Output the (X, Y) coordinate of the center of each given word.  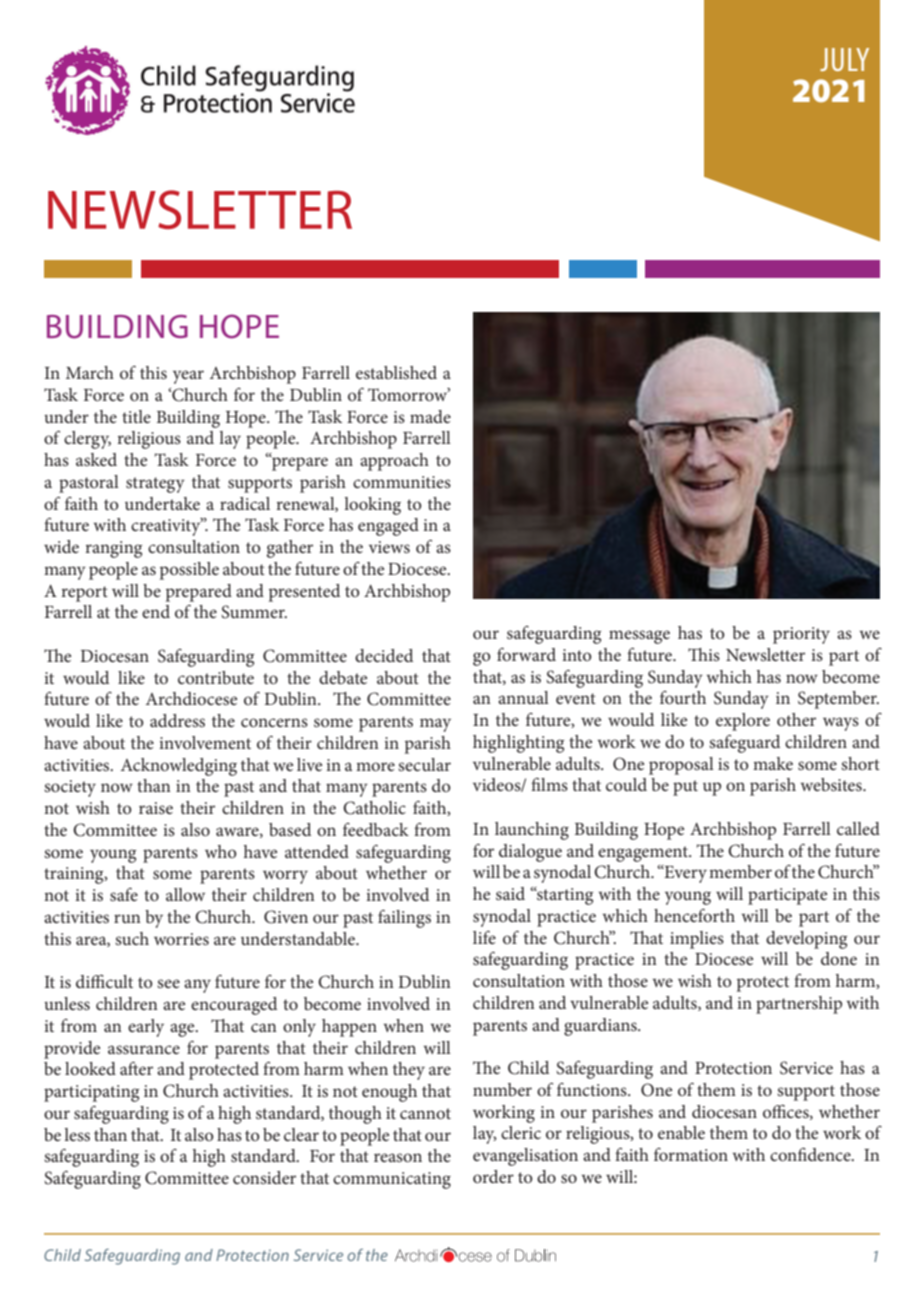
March (90, 372)
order (493, 1176)
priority (801, 635)
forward (526, 654)
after (136, 1068)
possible (189, 571)
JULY (844, 59)
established (396, 372)
